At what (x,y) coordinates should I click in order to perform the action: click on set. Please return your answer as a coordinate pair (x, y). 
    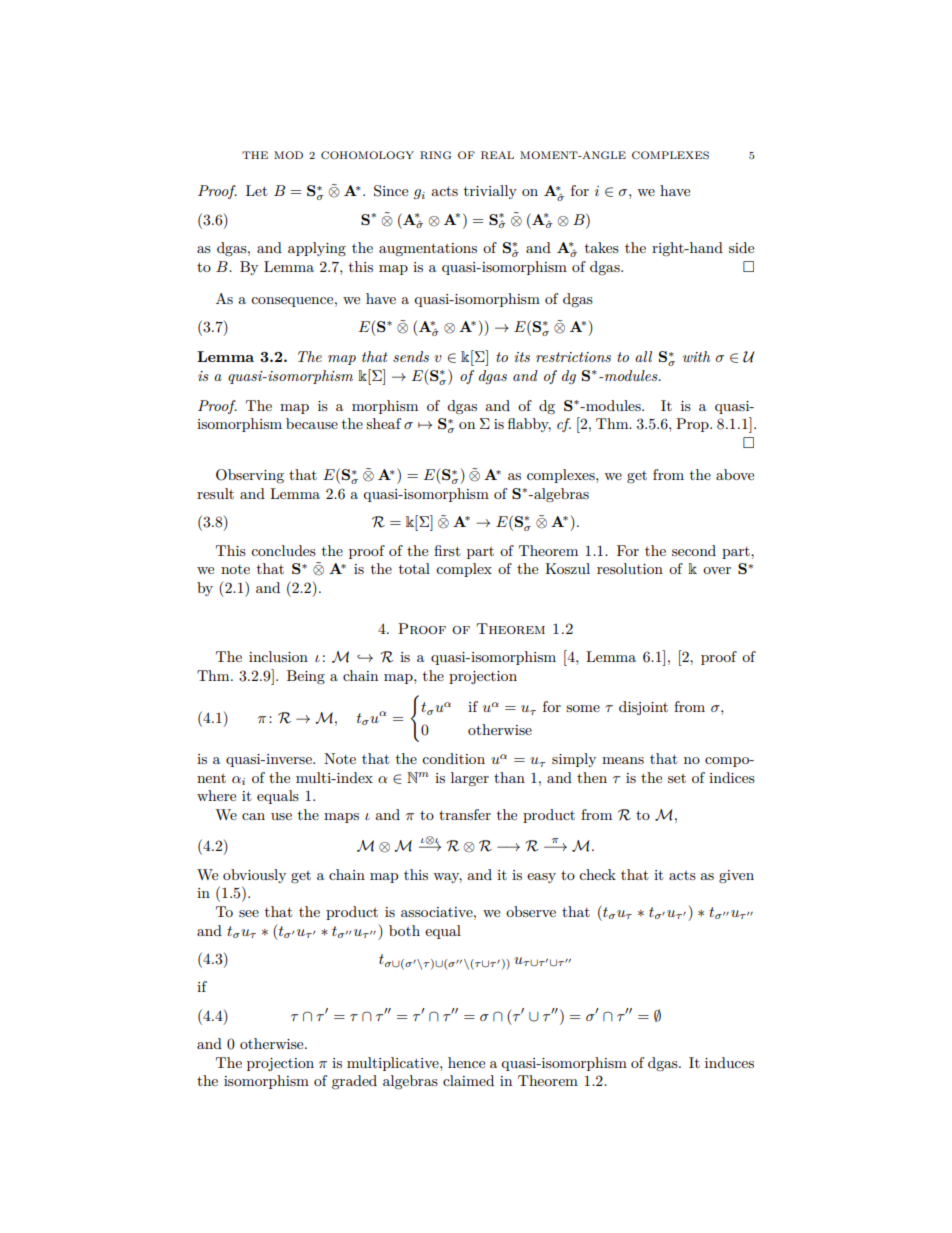
    Looking at the image, I should click on (677, 778).
